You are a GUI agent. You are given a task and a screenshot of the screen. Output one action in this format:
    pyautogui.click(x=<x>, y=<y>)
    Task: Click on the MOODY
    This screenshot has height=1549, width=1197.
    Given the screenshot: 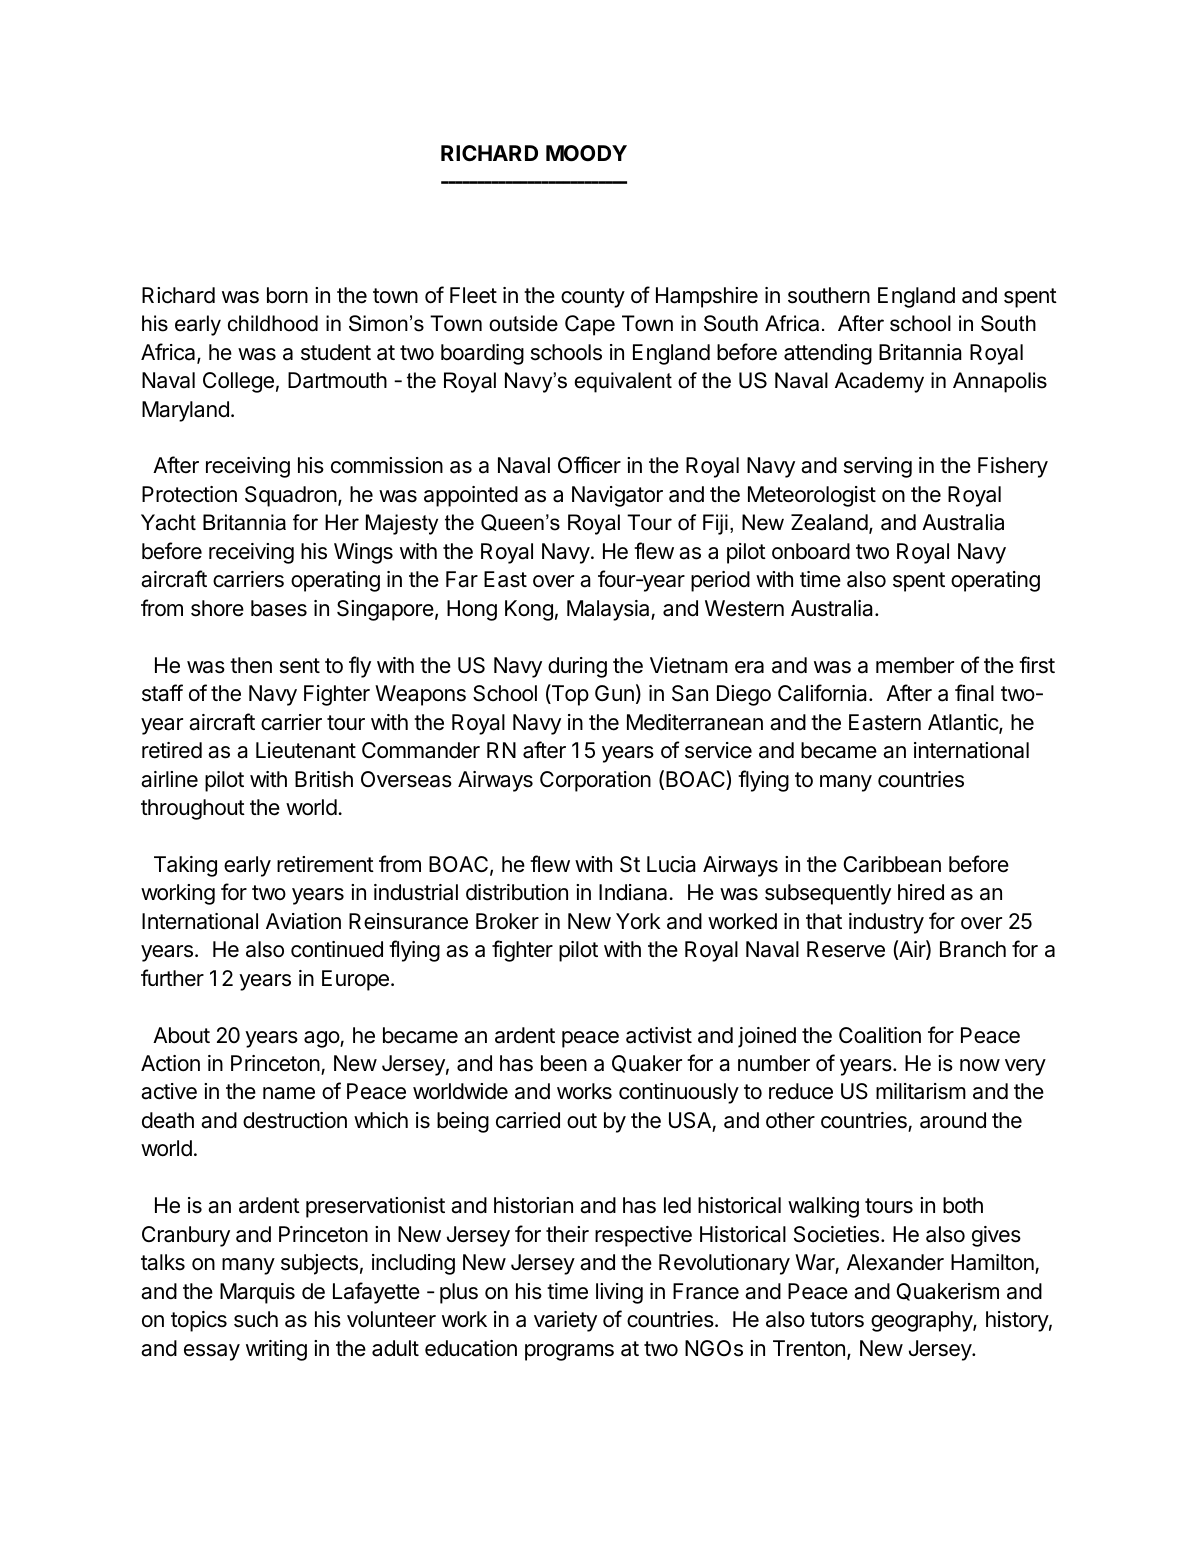 What is the action you would take?
    pyautogui.click(x=586, y=153)
